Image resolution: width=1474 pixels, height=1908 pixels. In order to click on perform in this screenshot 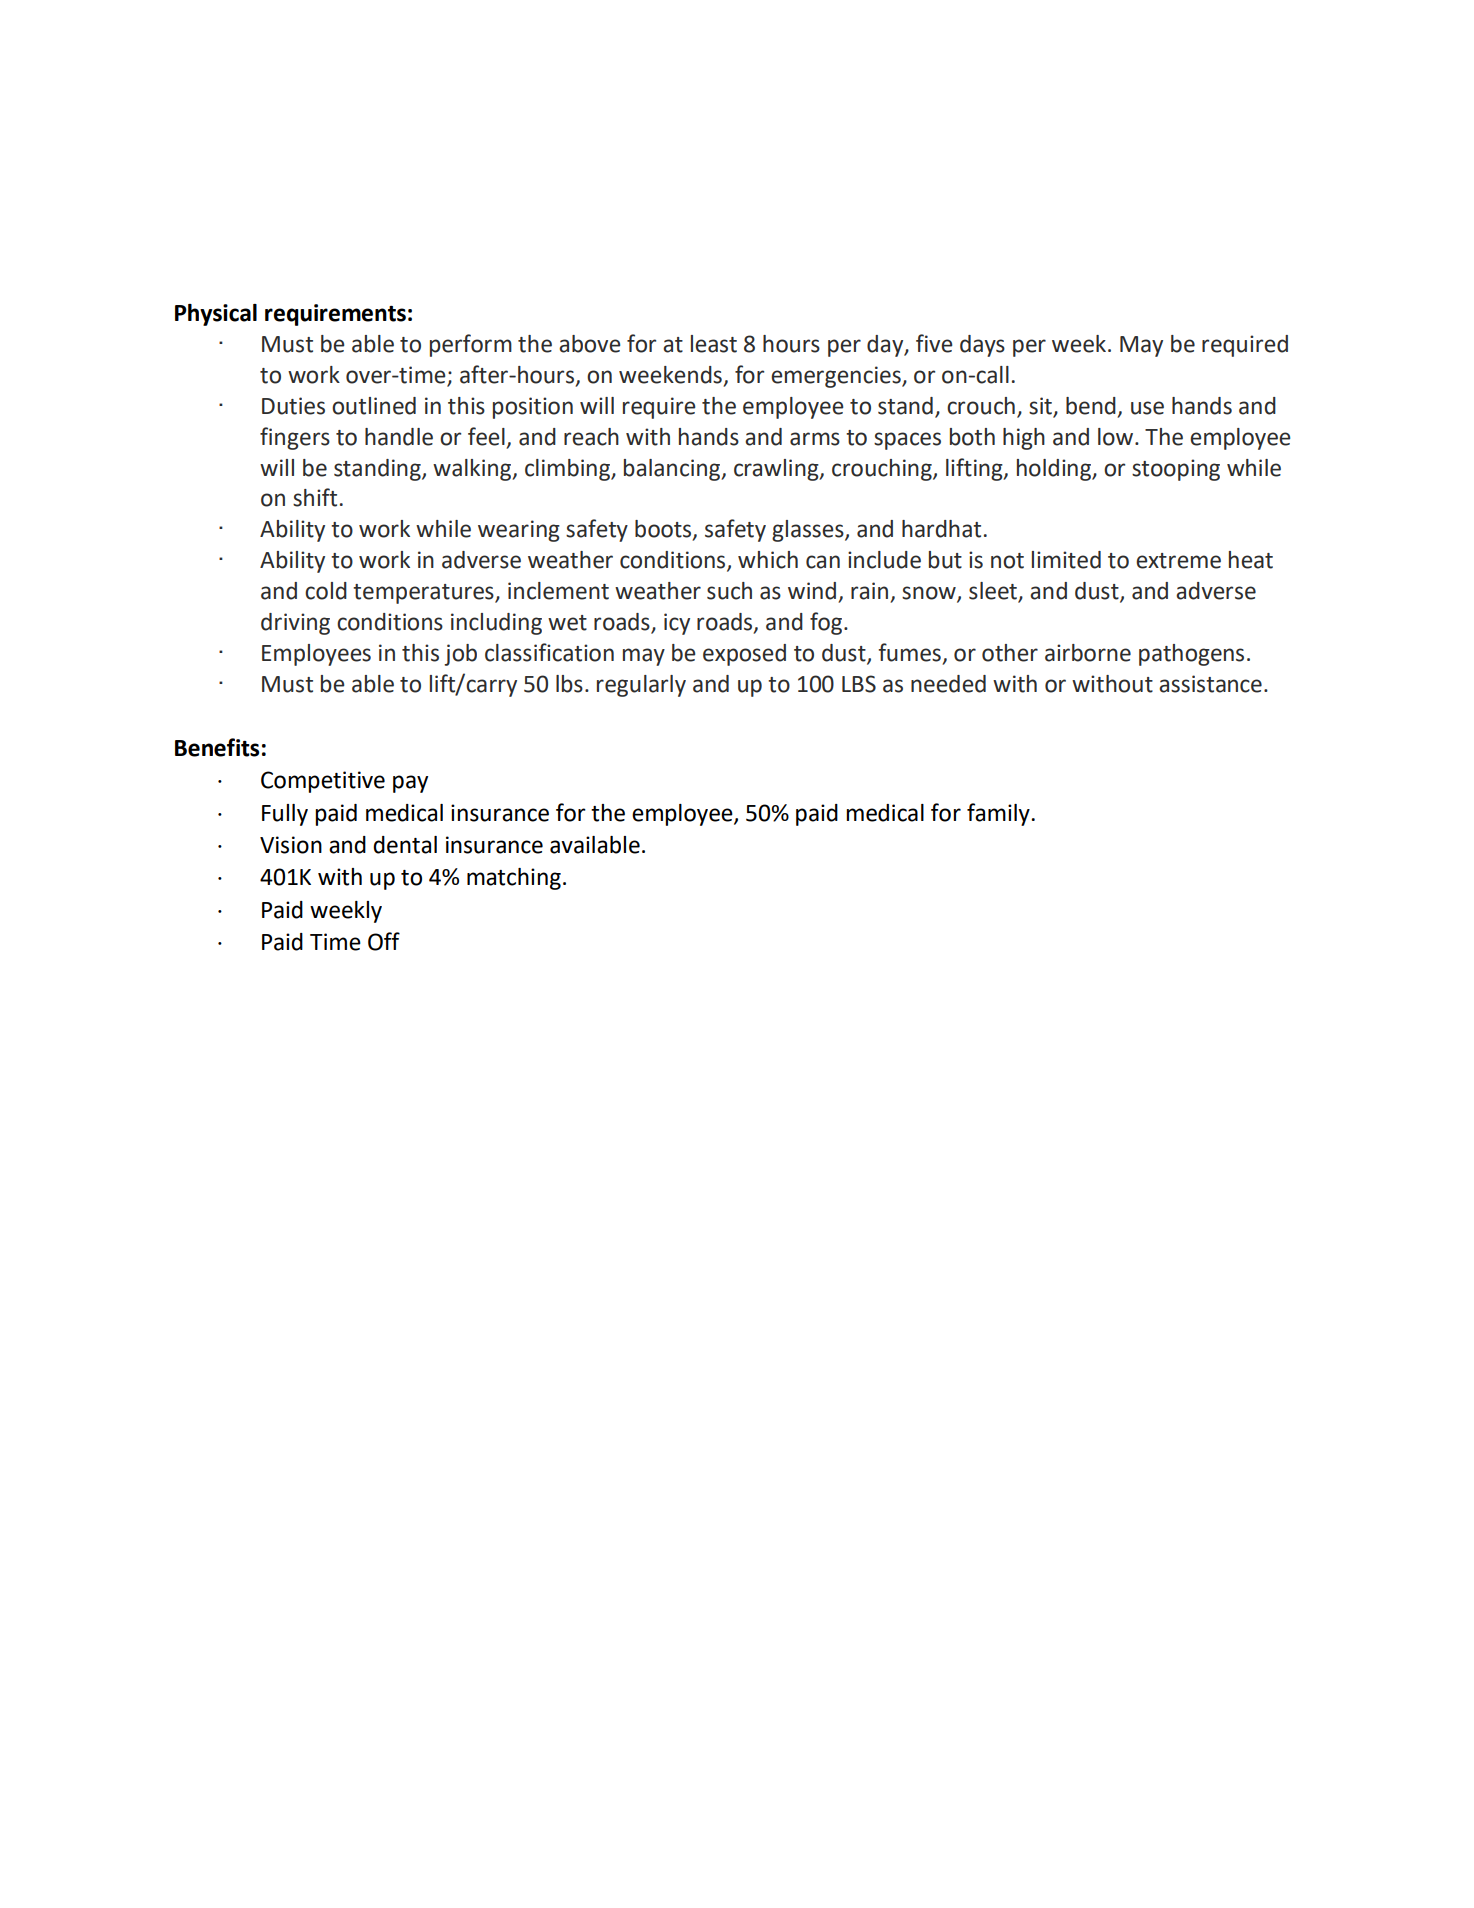, I will do `click(471, 345)`.
